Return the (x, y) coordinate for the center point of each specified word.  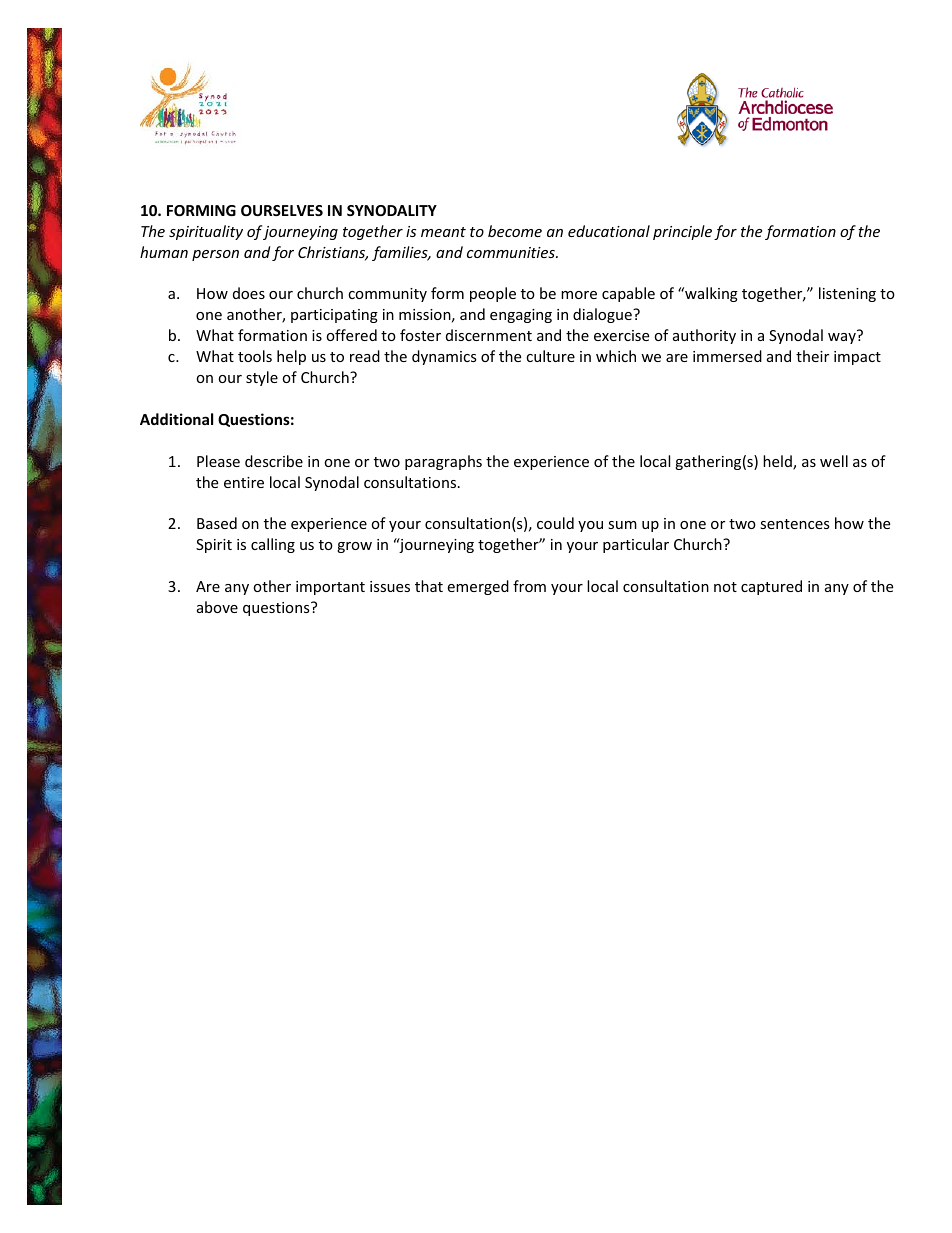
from (529, 586)
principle (682, 232)
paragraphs (443, 462)
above (217, 607)
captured (771, 587)
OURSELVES (282, 210)
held (778, 462)
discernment (489, 335)
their (812, 356)
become (515, 231)
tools (255, 356)
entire (244, 482)
